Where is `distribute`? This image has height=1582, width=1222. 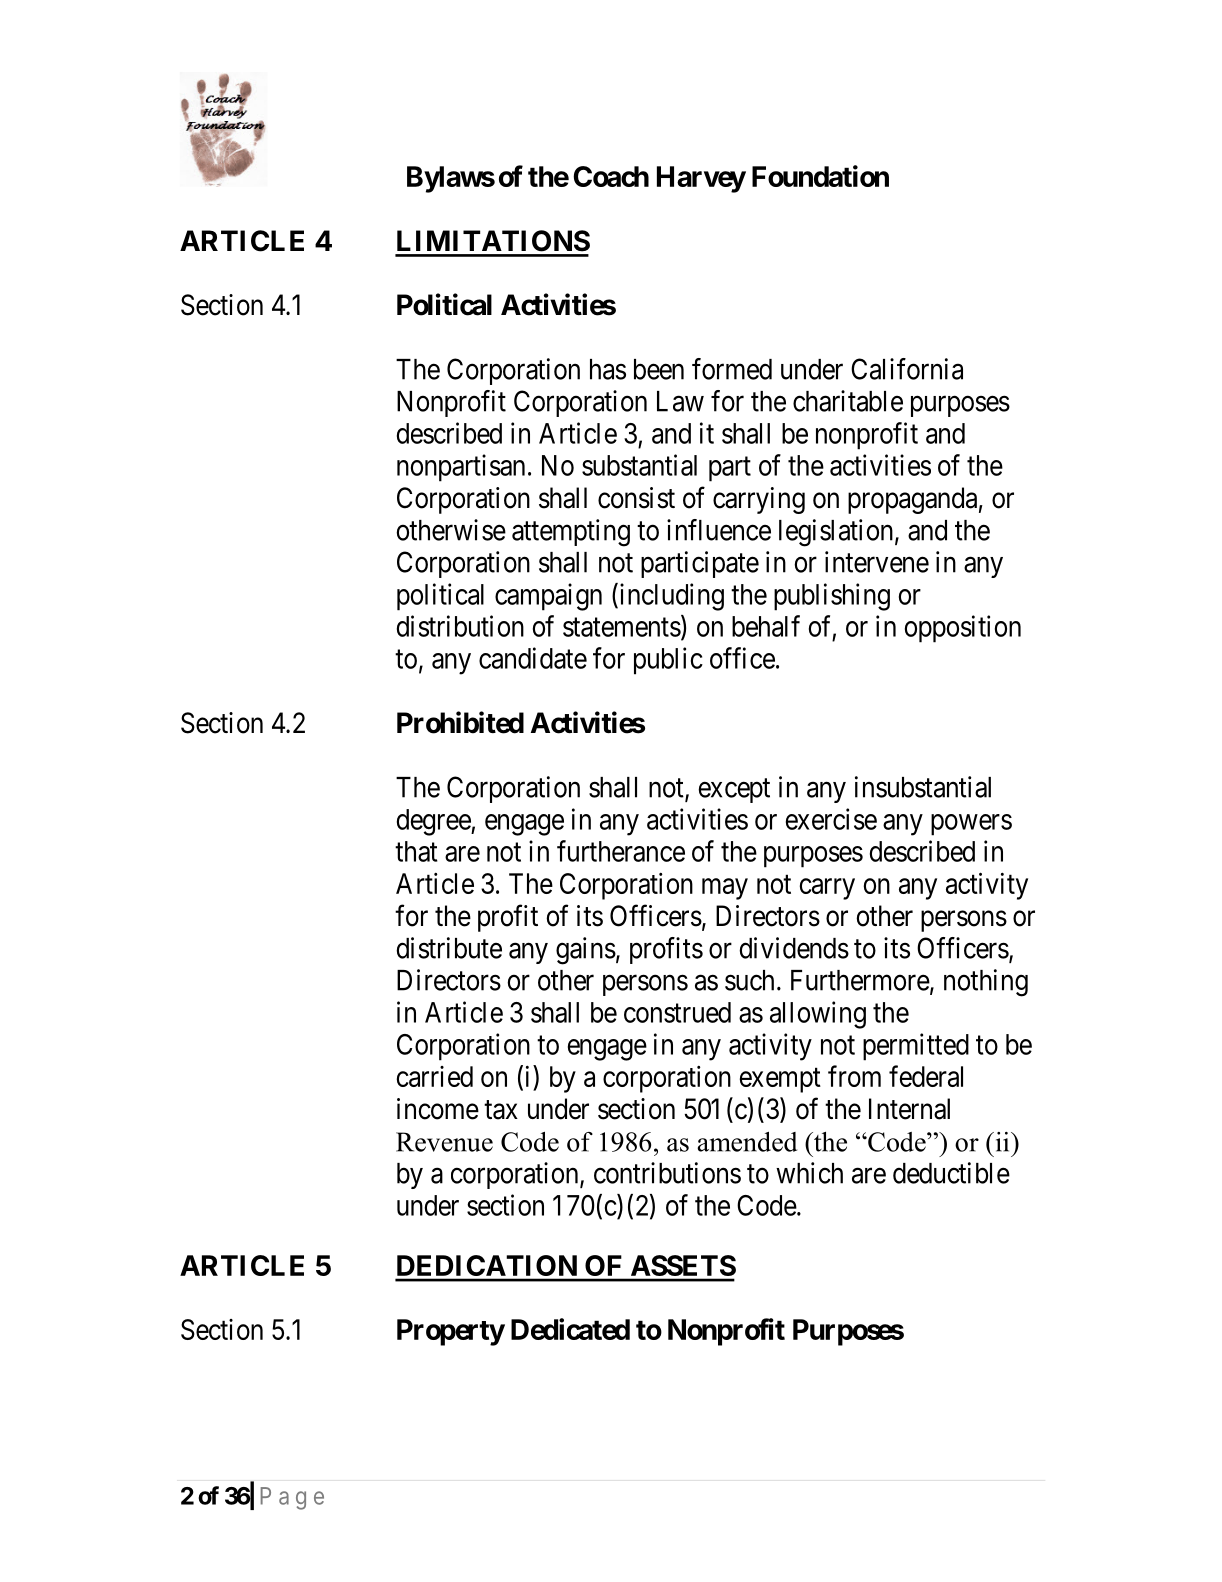 distribute is located at coordinates (449, 948).
